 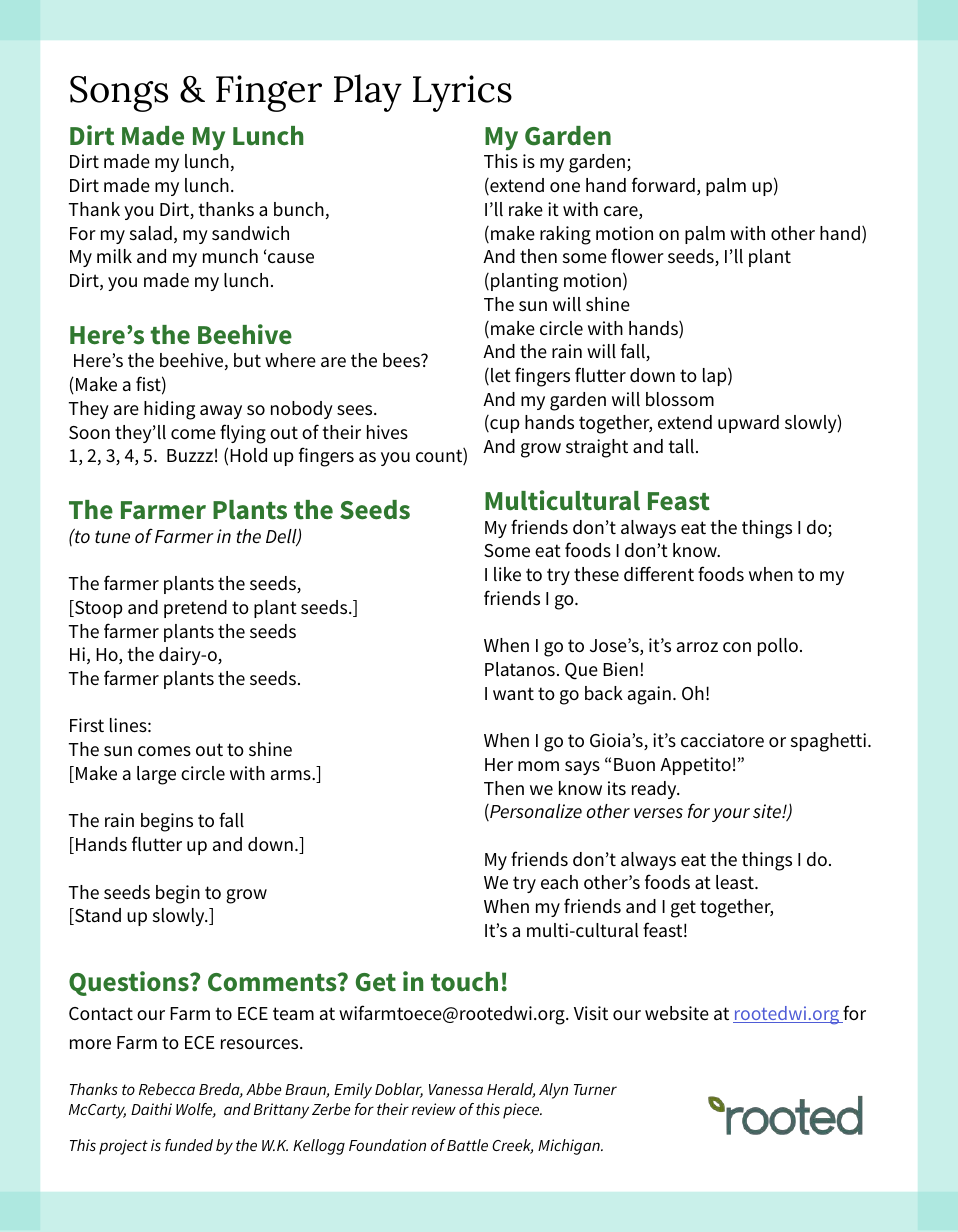 What do you see at coordinates (779, 647) in the document?
I see `pollo` at bounding box center [779, 647].
